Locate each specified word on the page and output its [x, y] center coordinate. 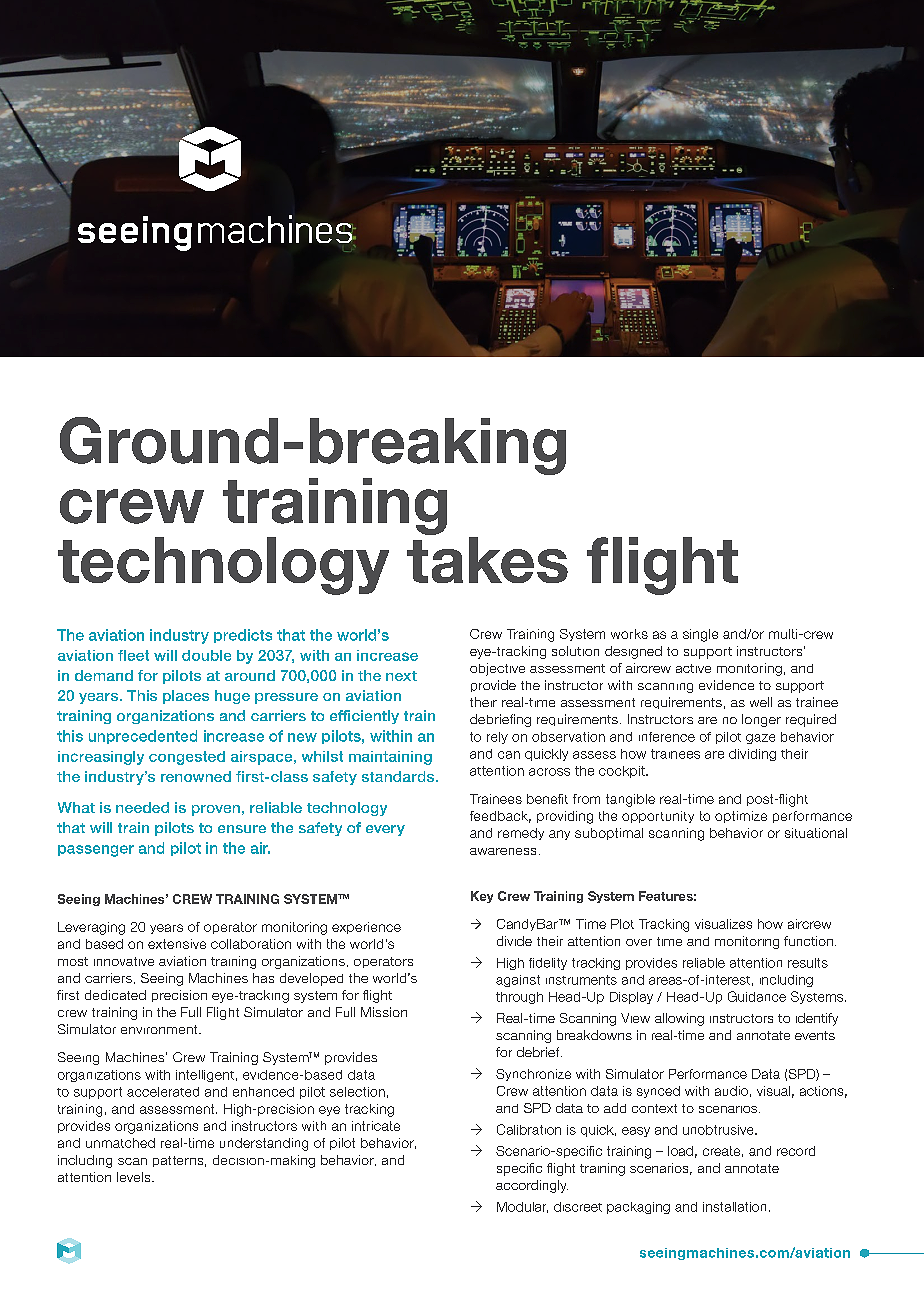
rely [497, 738]
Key [482, 897]
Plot [622, 924]
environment [160, 1029]
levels [135, 1177]
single [700, 635]
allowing [679, 1019]
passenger [96, 851]
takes [487, 558]
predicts [243, 636]
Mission [384, 1012]
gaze [760, 739]
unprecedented [143, 737]
